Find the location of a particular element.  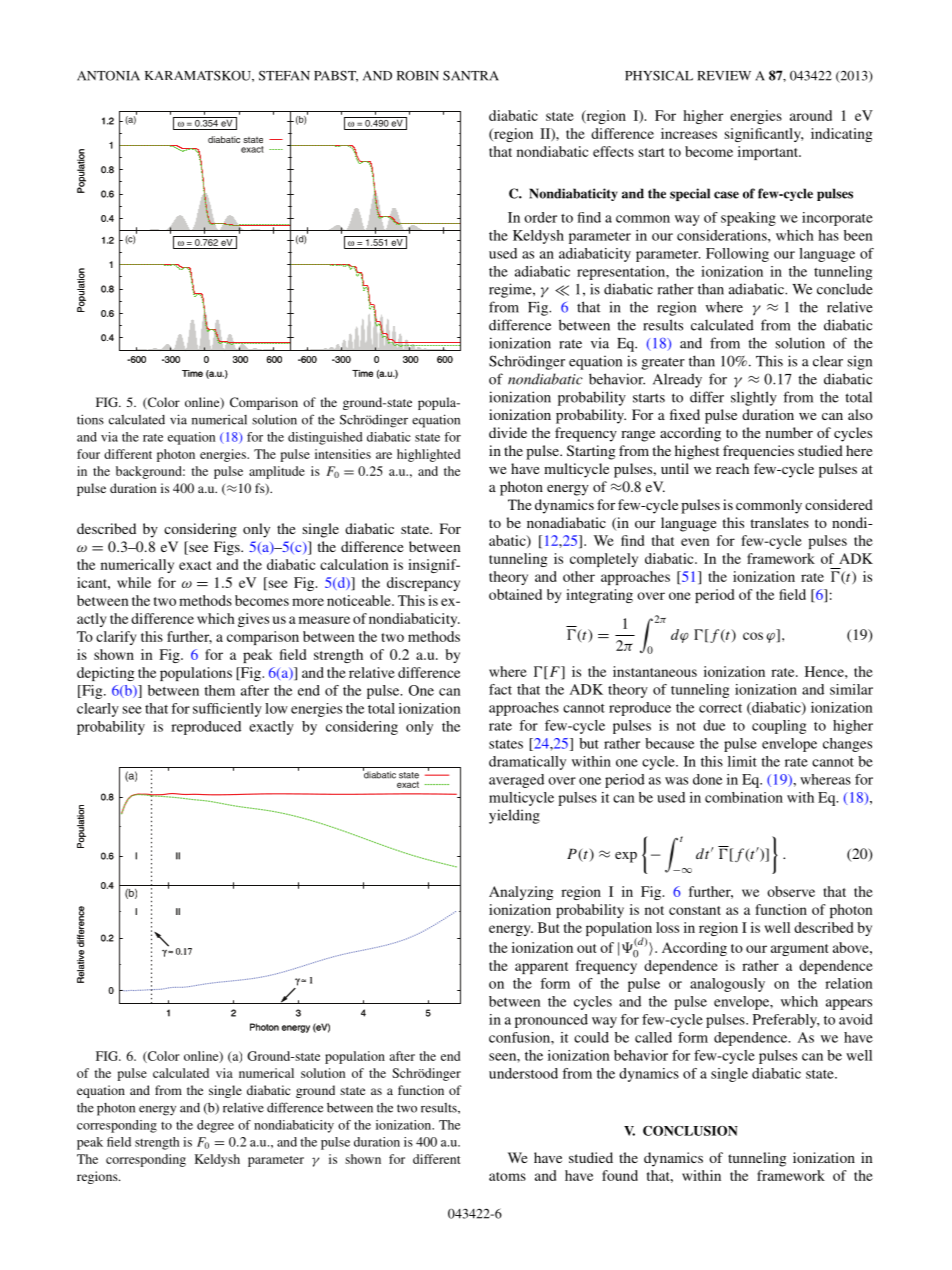

ROBIN is located at coordinates (418, 76).
